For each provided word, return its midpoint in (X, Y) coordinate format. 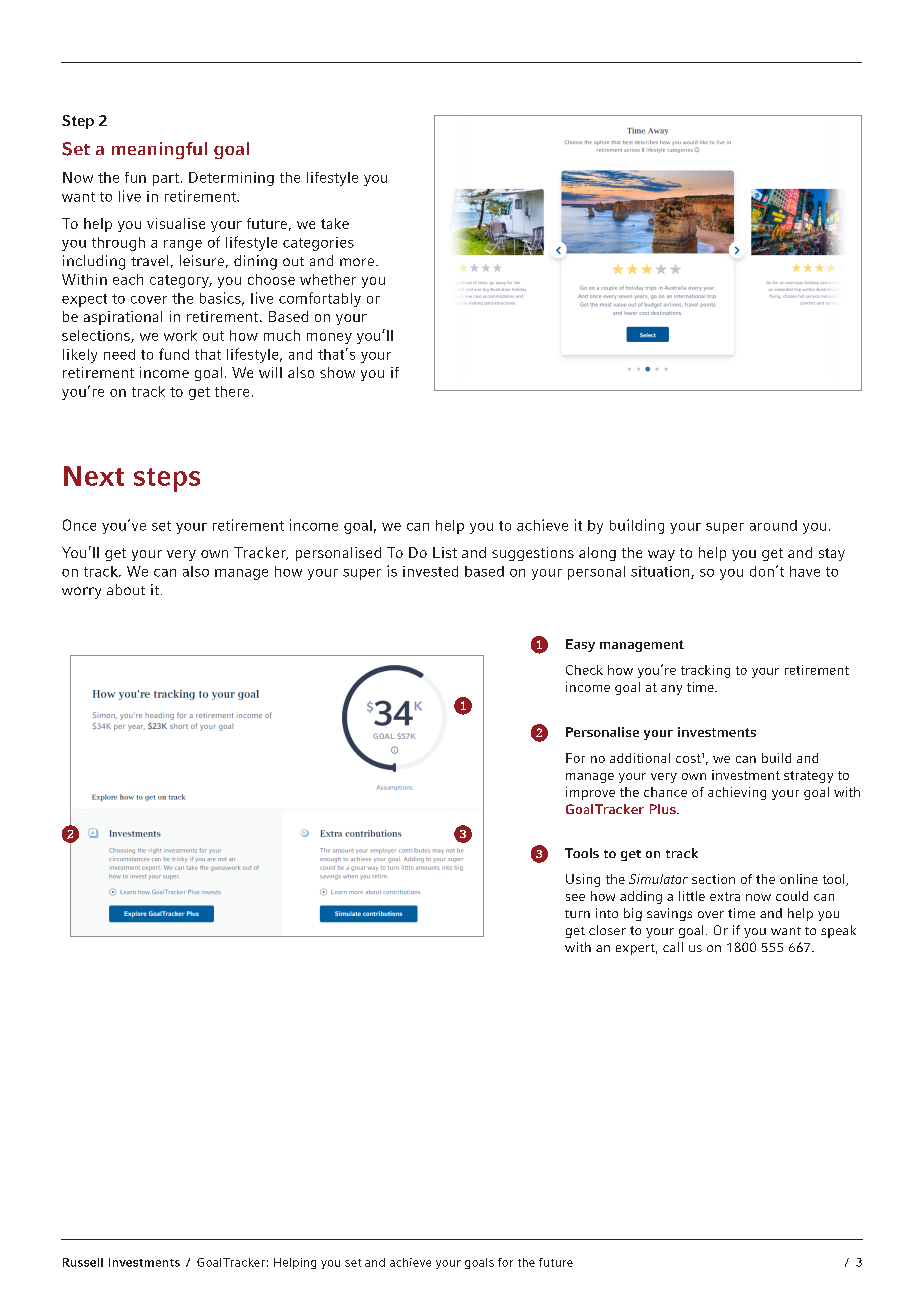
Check (584, 670)
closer (607, 930)
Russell (83, 1262)
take (335, 223)
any (671, 690)
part (167, 179)
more (357, 262)
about (126, 589)
